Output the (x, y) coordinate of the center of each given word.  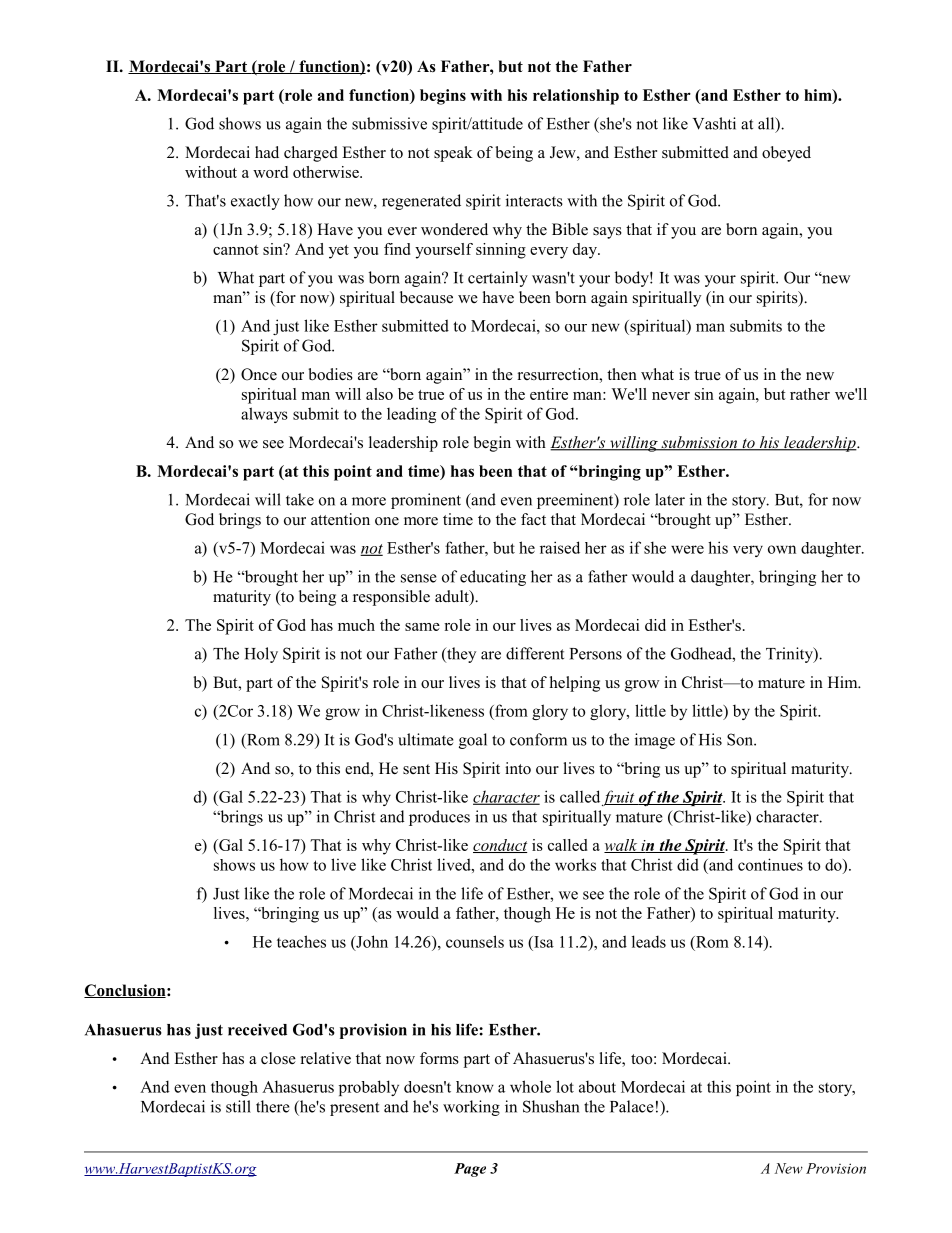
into (518, 768)
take (300, 499)
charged (311, 154)
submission (699, 443)
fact (533, 519)
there (273, 1106)
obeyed (786, 154)
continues (770, 864)
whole (530, 1086)
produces (439, 818)
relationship (576, 97)
